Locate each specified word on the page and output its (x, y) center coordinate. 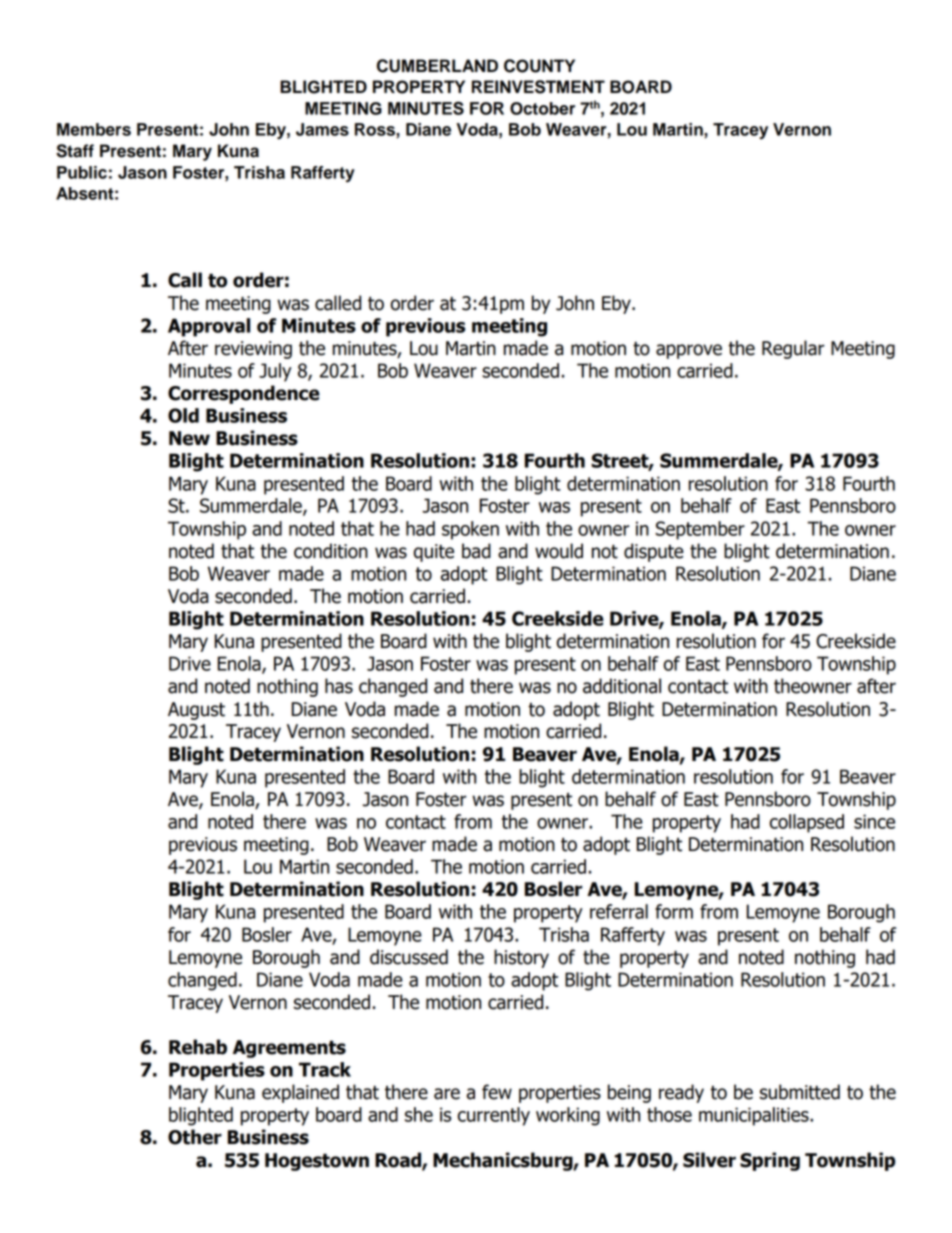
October (542, 108)
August (196, 711)
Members (94, 129)
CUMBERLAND (437, 66)
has (339, 686)
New (189, 438)
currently (494, 1116)
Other (195, 1137)
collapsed (807, 823)
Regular (793, 349)
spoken (470, 530)
